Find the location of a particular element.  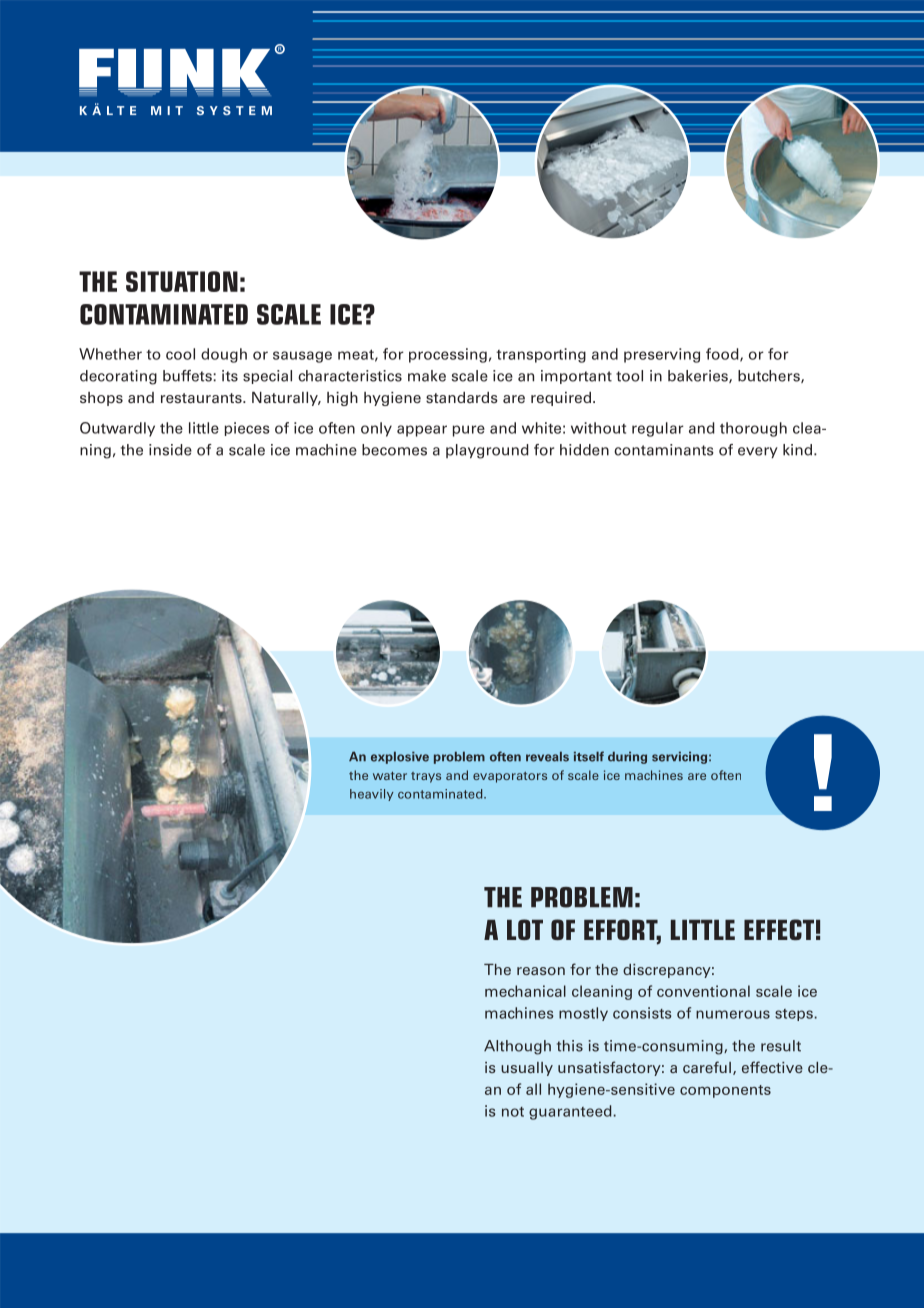

trays is located at coordinates (426, 777).
